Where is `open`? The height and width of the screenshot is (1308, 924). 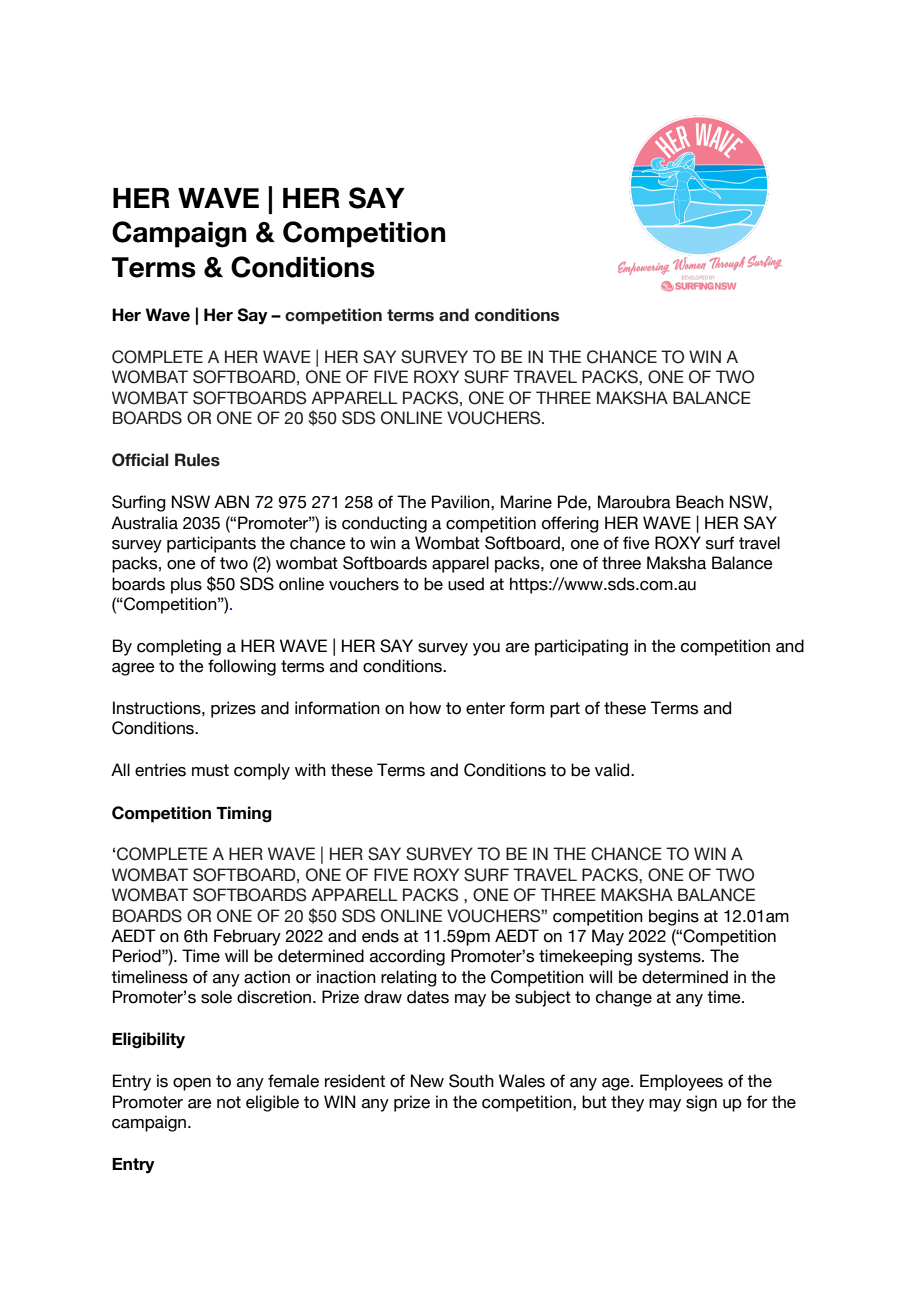
open is located at coordinates (192, 1084).
